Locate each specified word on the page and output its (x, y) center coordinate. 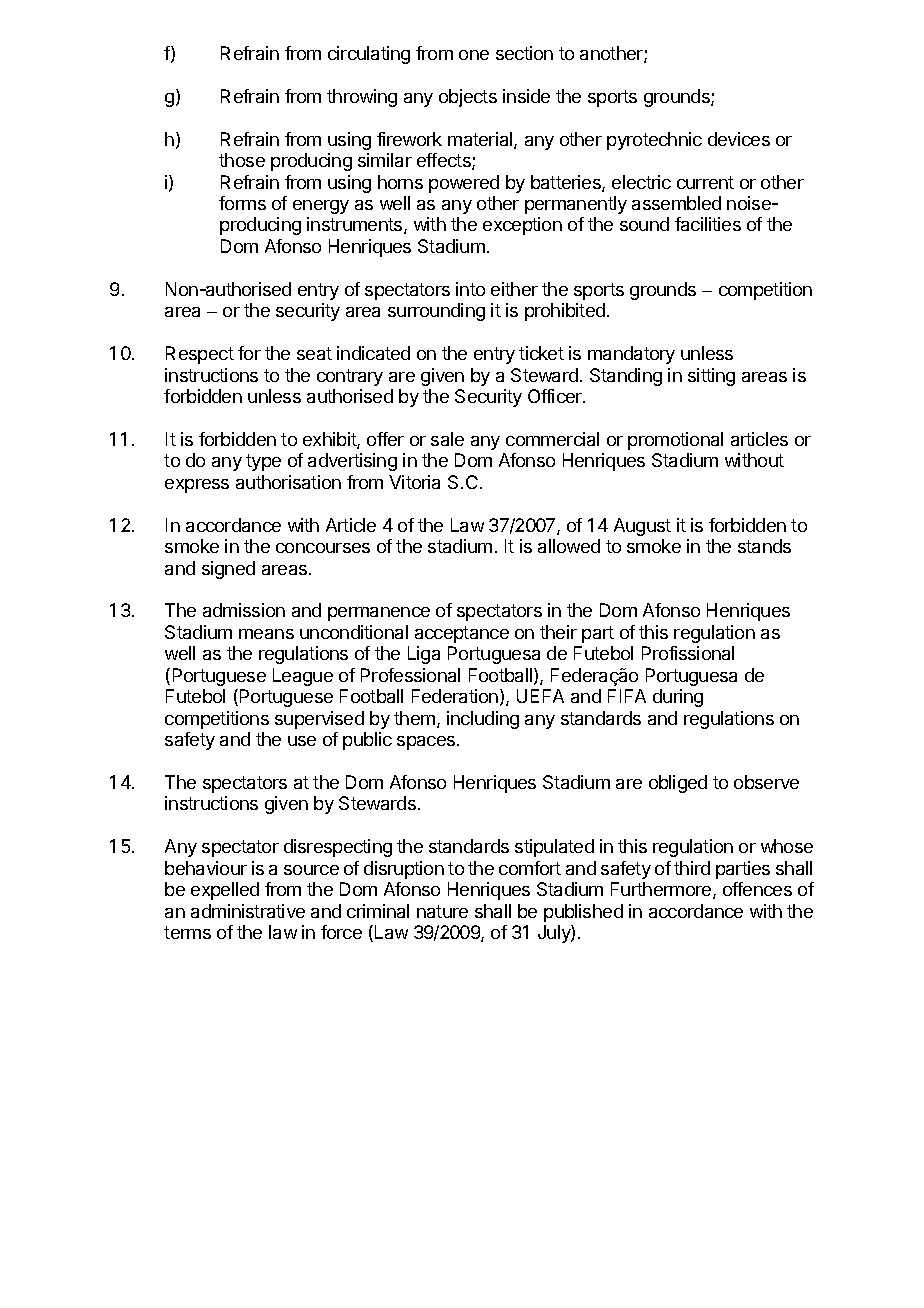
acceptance (462, 634)
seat (314, 353)
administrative (248, 911)
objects (468, 98)
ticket (541, 353)
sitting (711, 377)
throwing (362, 98)
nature (442, 911)
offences (757, 889)
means (266, 634)
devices (739, 139)
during (678, 698)
